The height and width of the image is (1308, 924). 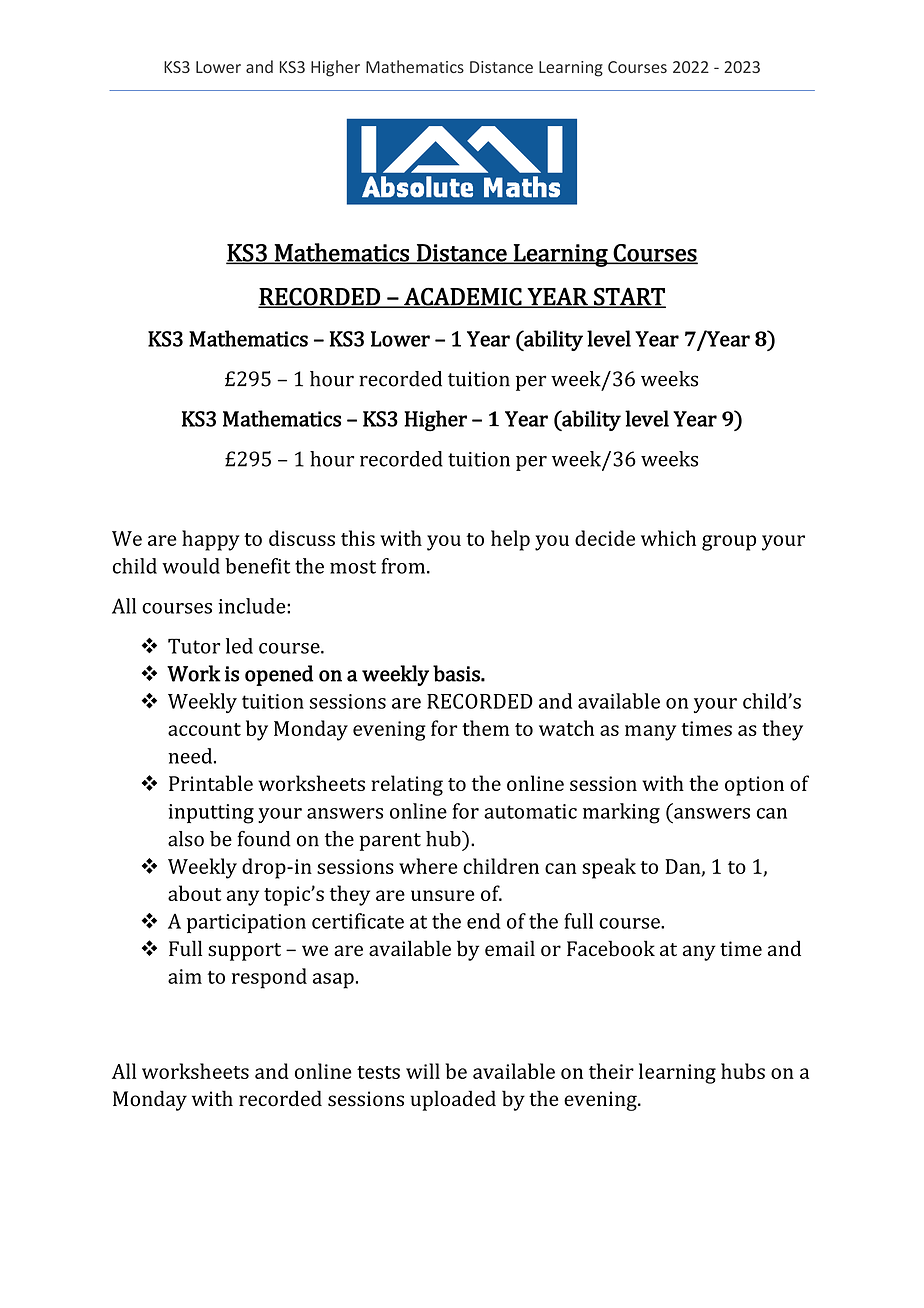 I want to click on ACADEMIC, so click(x=463, y=297).
